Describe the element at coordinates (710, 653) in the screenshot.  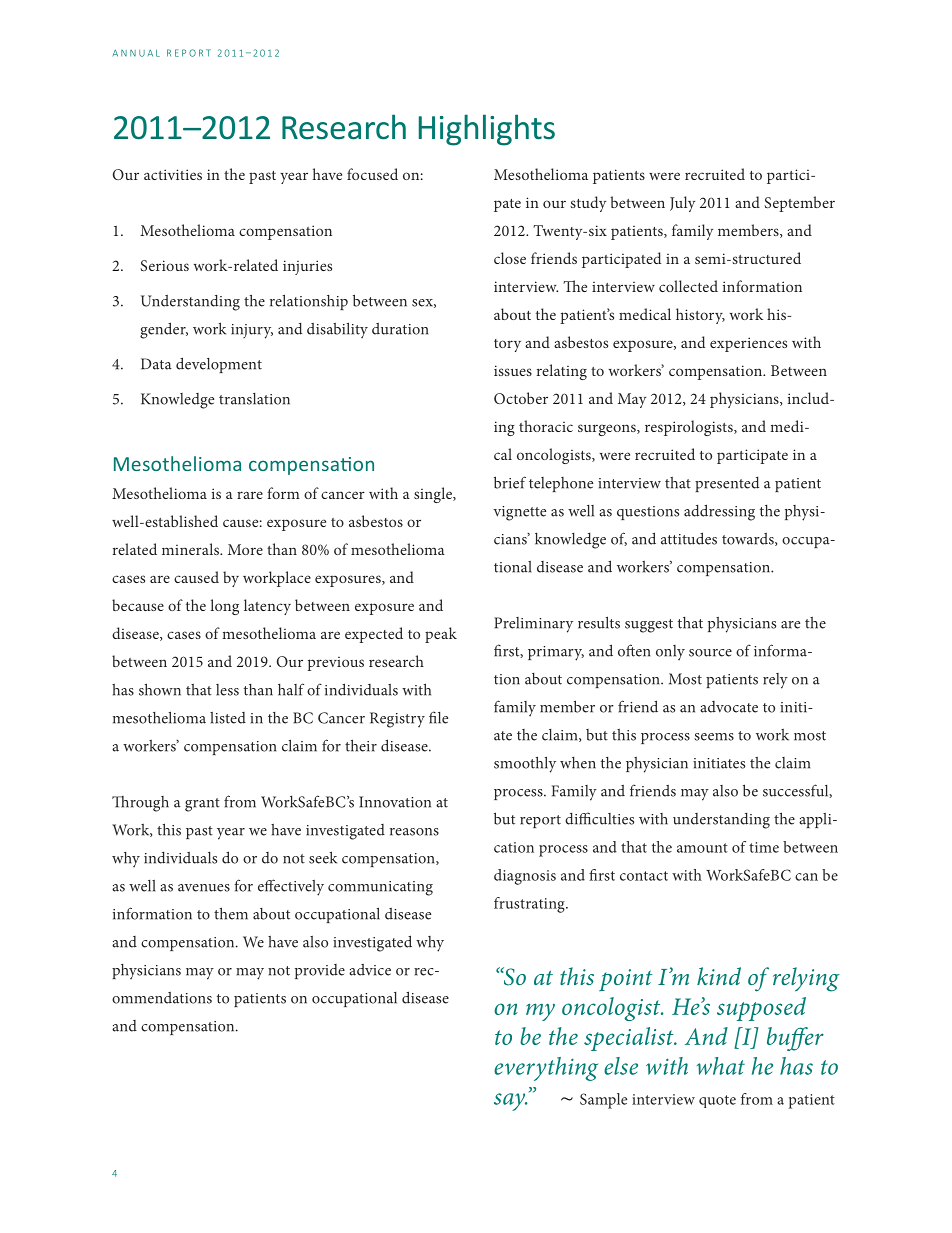
I see `source` at that location.
